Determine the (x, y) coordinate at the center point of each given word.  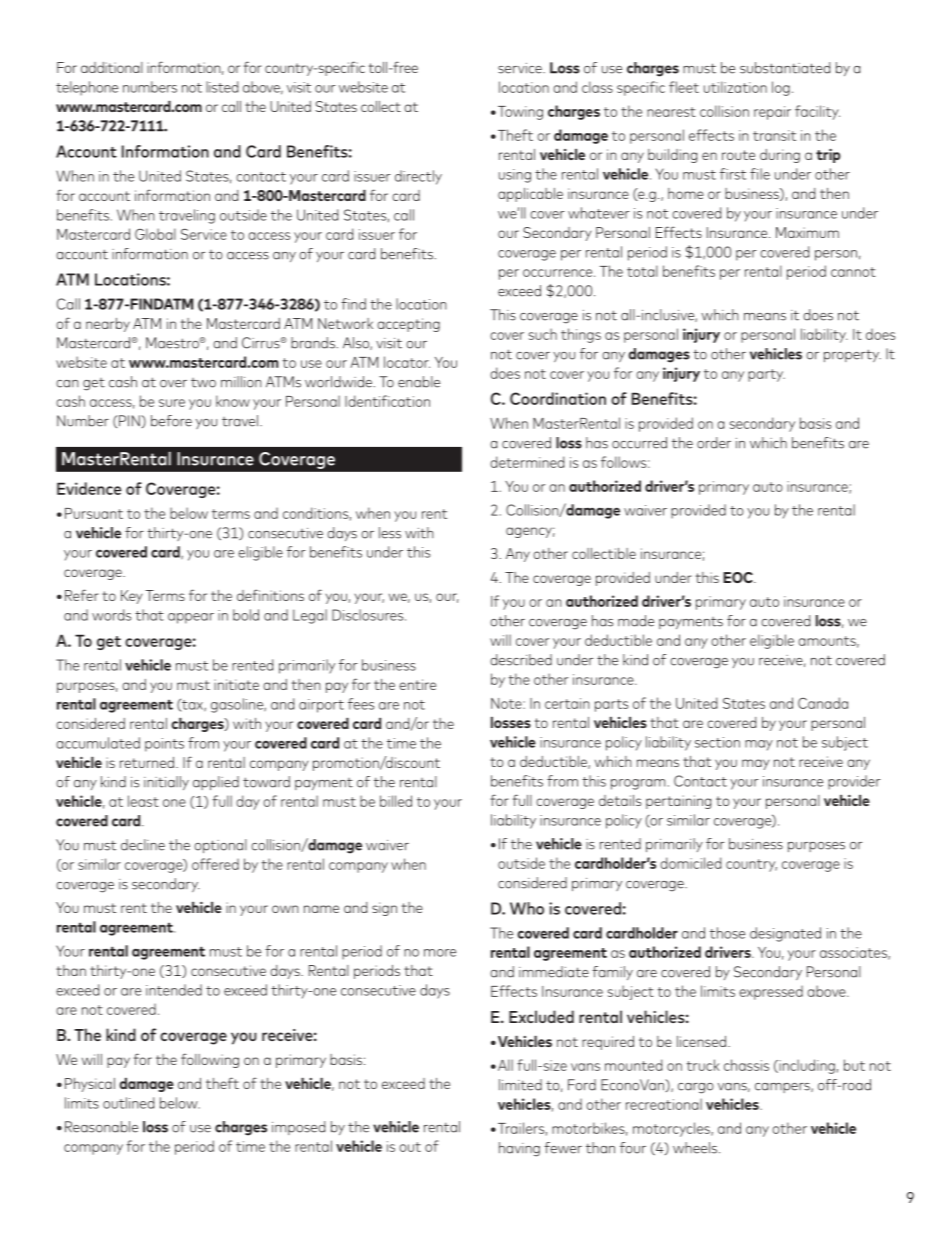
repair (772, 113)
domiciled (690, 863)
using (515, 176)
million (241, 382)
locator (407, 362)
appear (191, 618)
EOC (739, 577)
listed (222, 87)
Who (527, 908)
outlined (128, 1103)
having (519, 1149)
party (766, 375)
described (521, 660)
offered (215, 864)
